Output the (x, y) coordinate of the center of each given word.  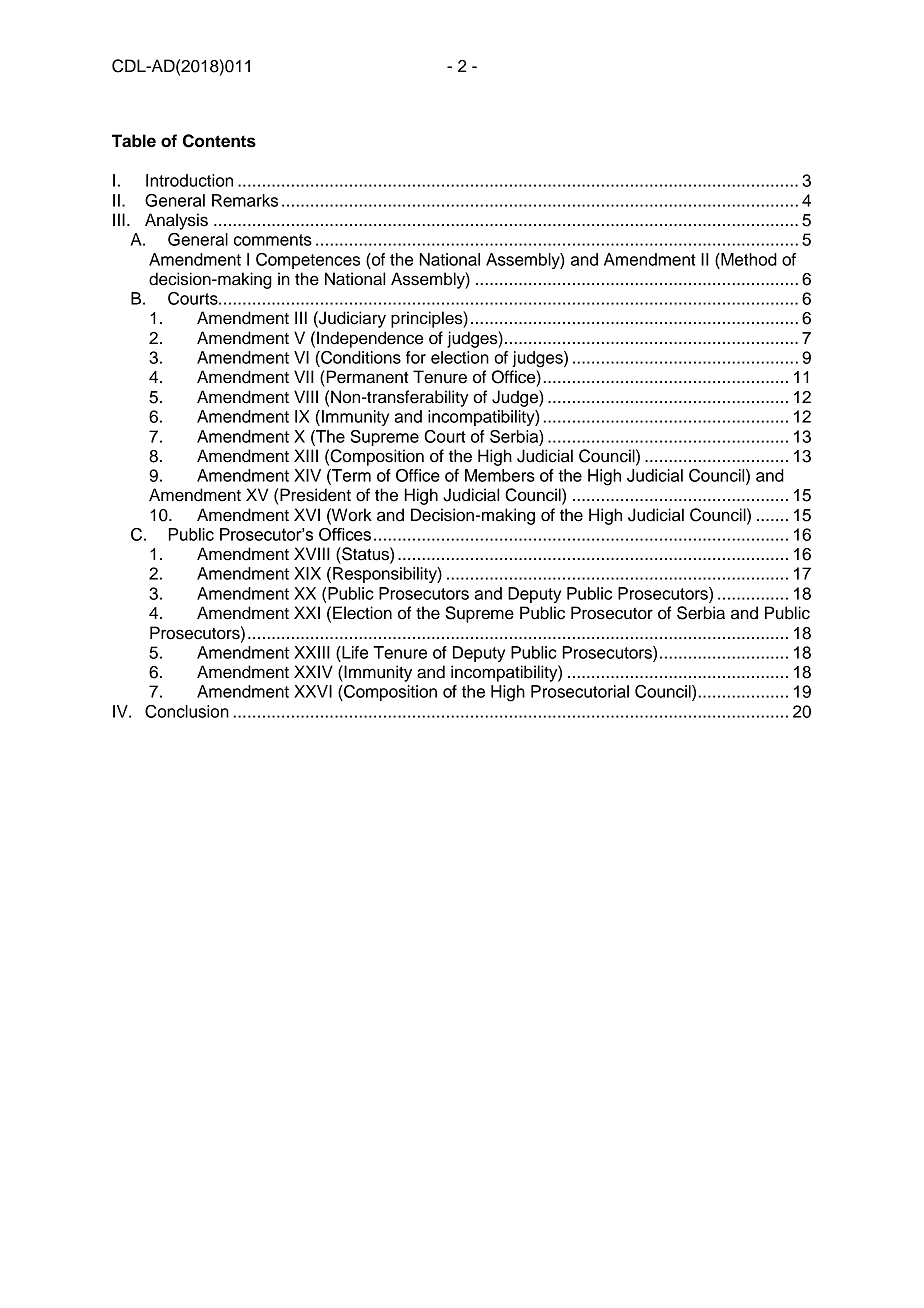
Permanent (366, 377)
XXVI (313, 691)
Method (748, 259)
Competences (308, 261)
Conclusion (187, 711)
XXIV (313, 671)
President (315, 495)
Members (500, 475)
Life (354, 652)
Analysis (176, 221)
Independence (370, 339)
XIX (307, 573)
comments (273, 240)
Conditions (360, 357)
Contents (219, 141)
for (416, 357)
